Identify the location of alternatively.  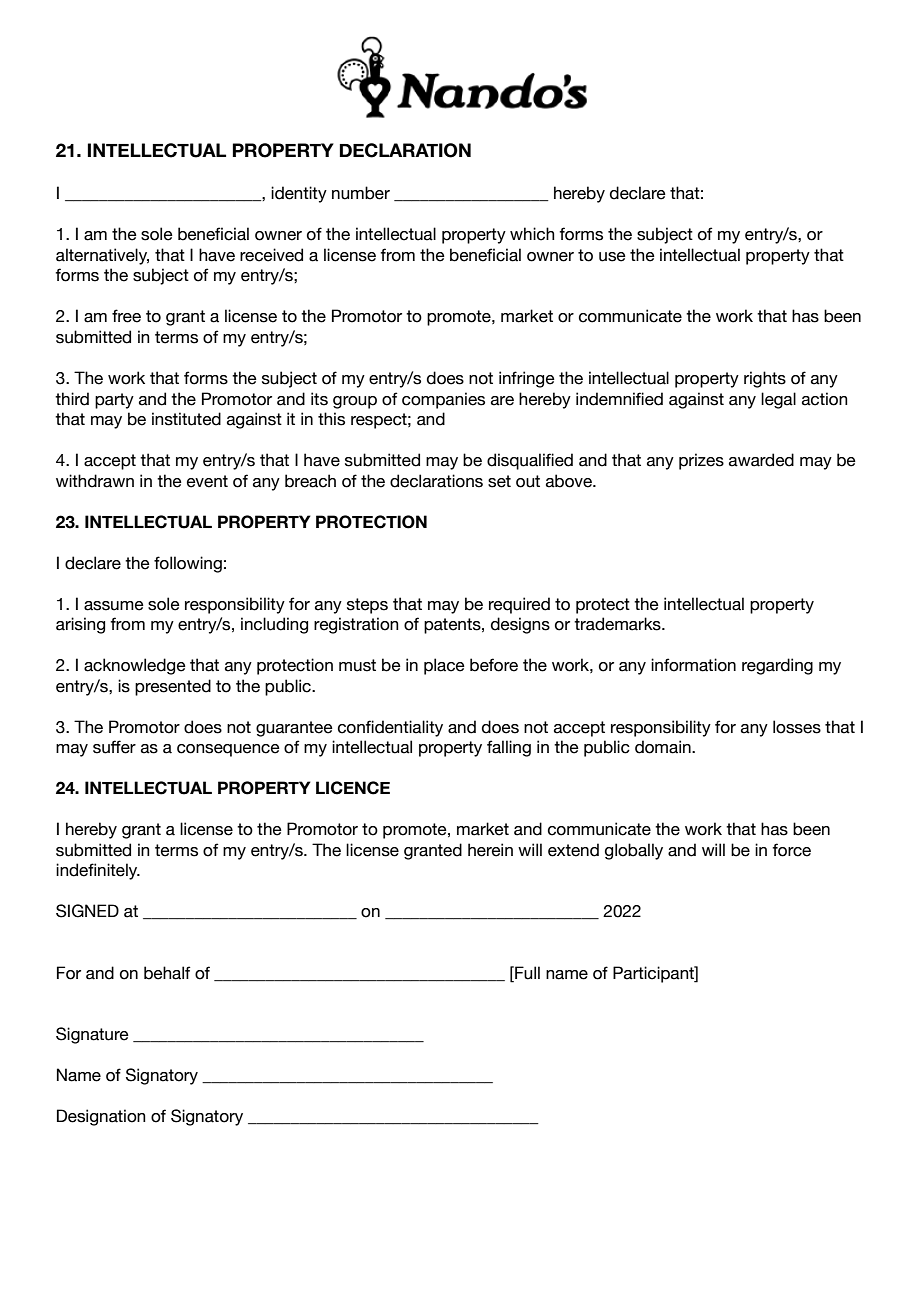
(102, 256).
